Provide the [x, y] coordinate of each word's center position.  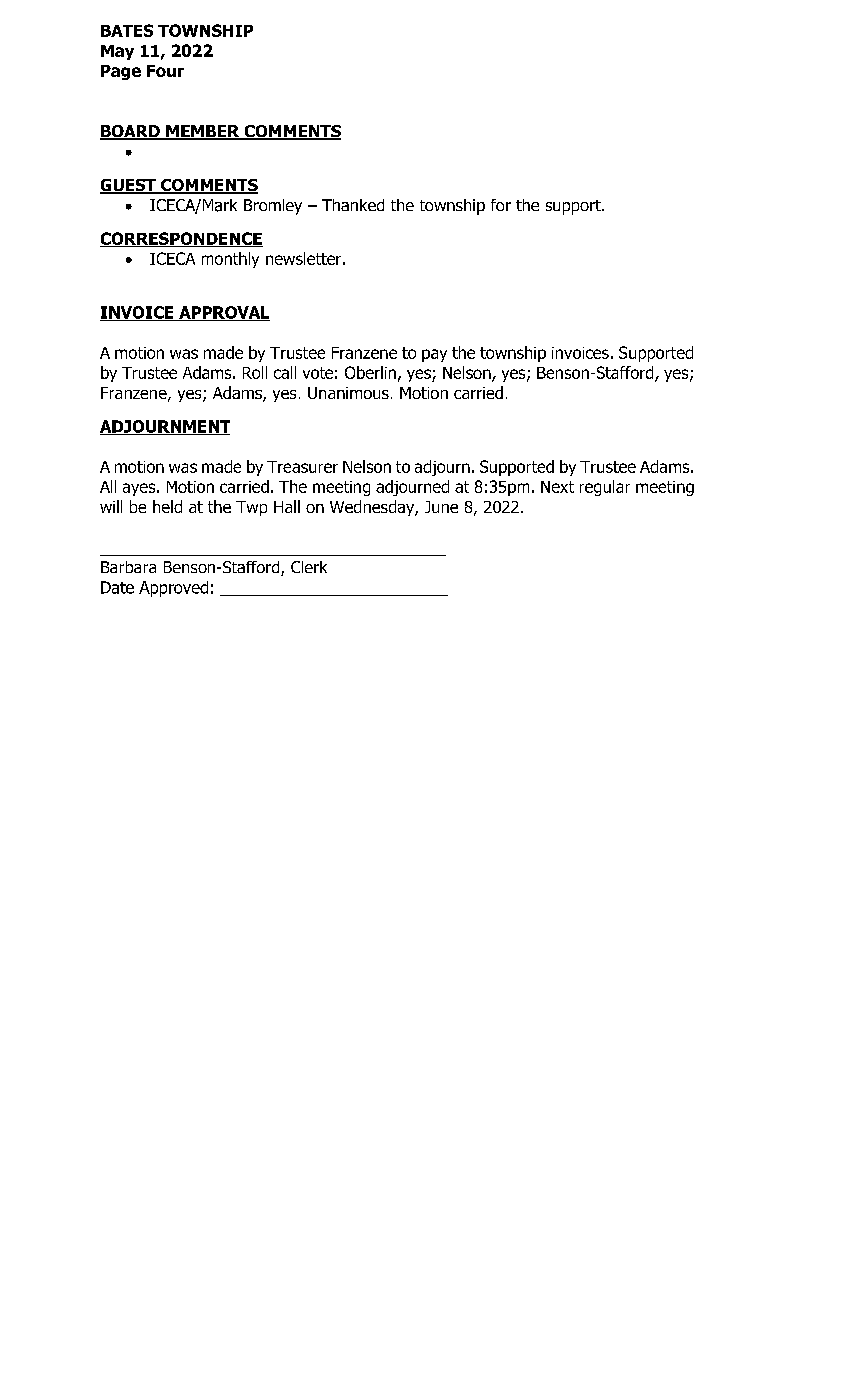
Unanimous [348, 393]
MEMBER [203, 132]
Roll [255, 372]
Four [165, 71]
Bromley [273, 207]
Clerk [309, 567]
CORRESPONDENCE [181, 239]
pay [434, 355]
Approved [173, 589]
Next [557, 487]
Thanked [353, 205]
